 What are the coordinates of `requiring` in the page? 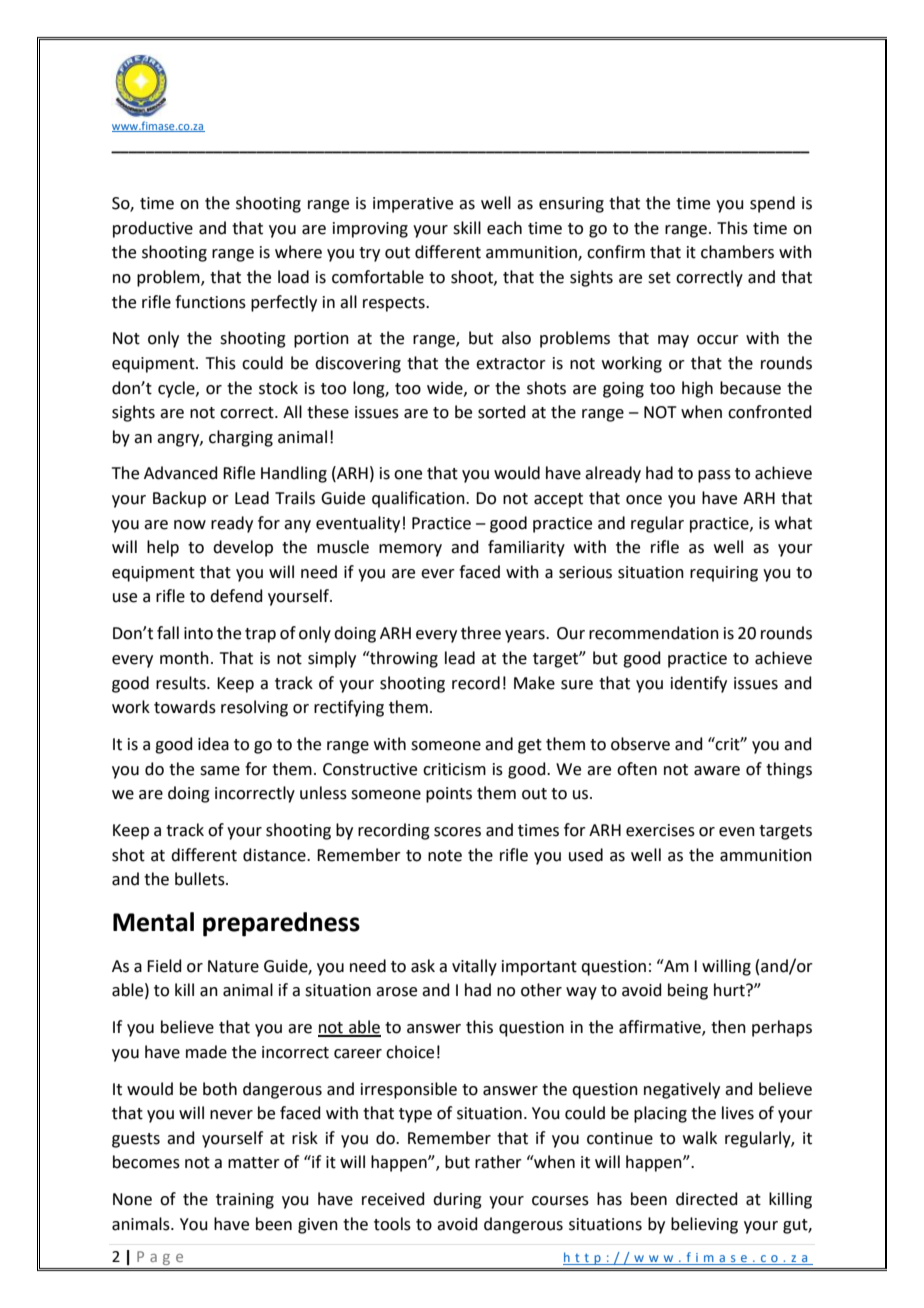 It's located at (724, 574).
